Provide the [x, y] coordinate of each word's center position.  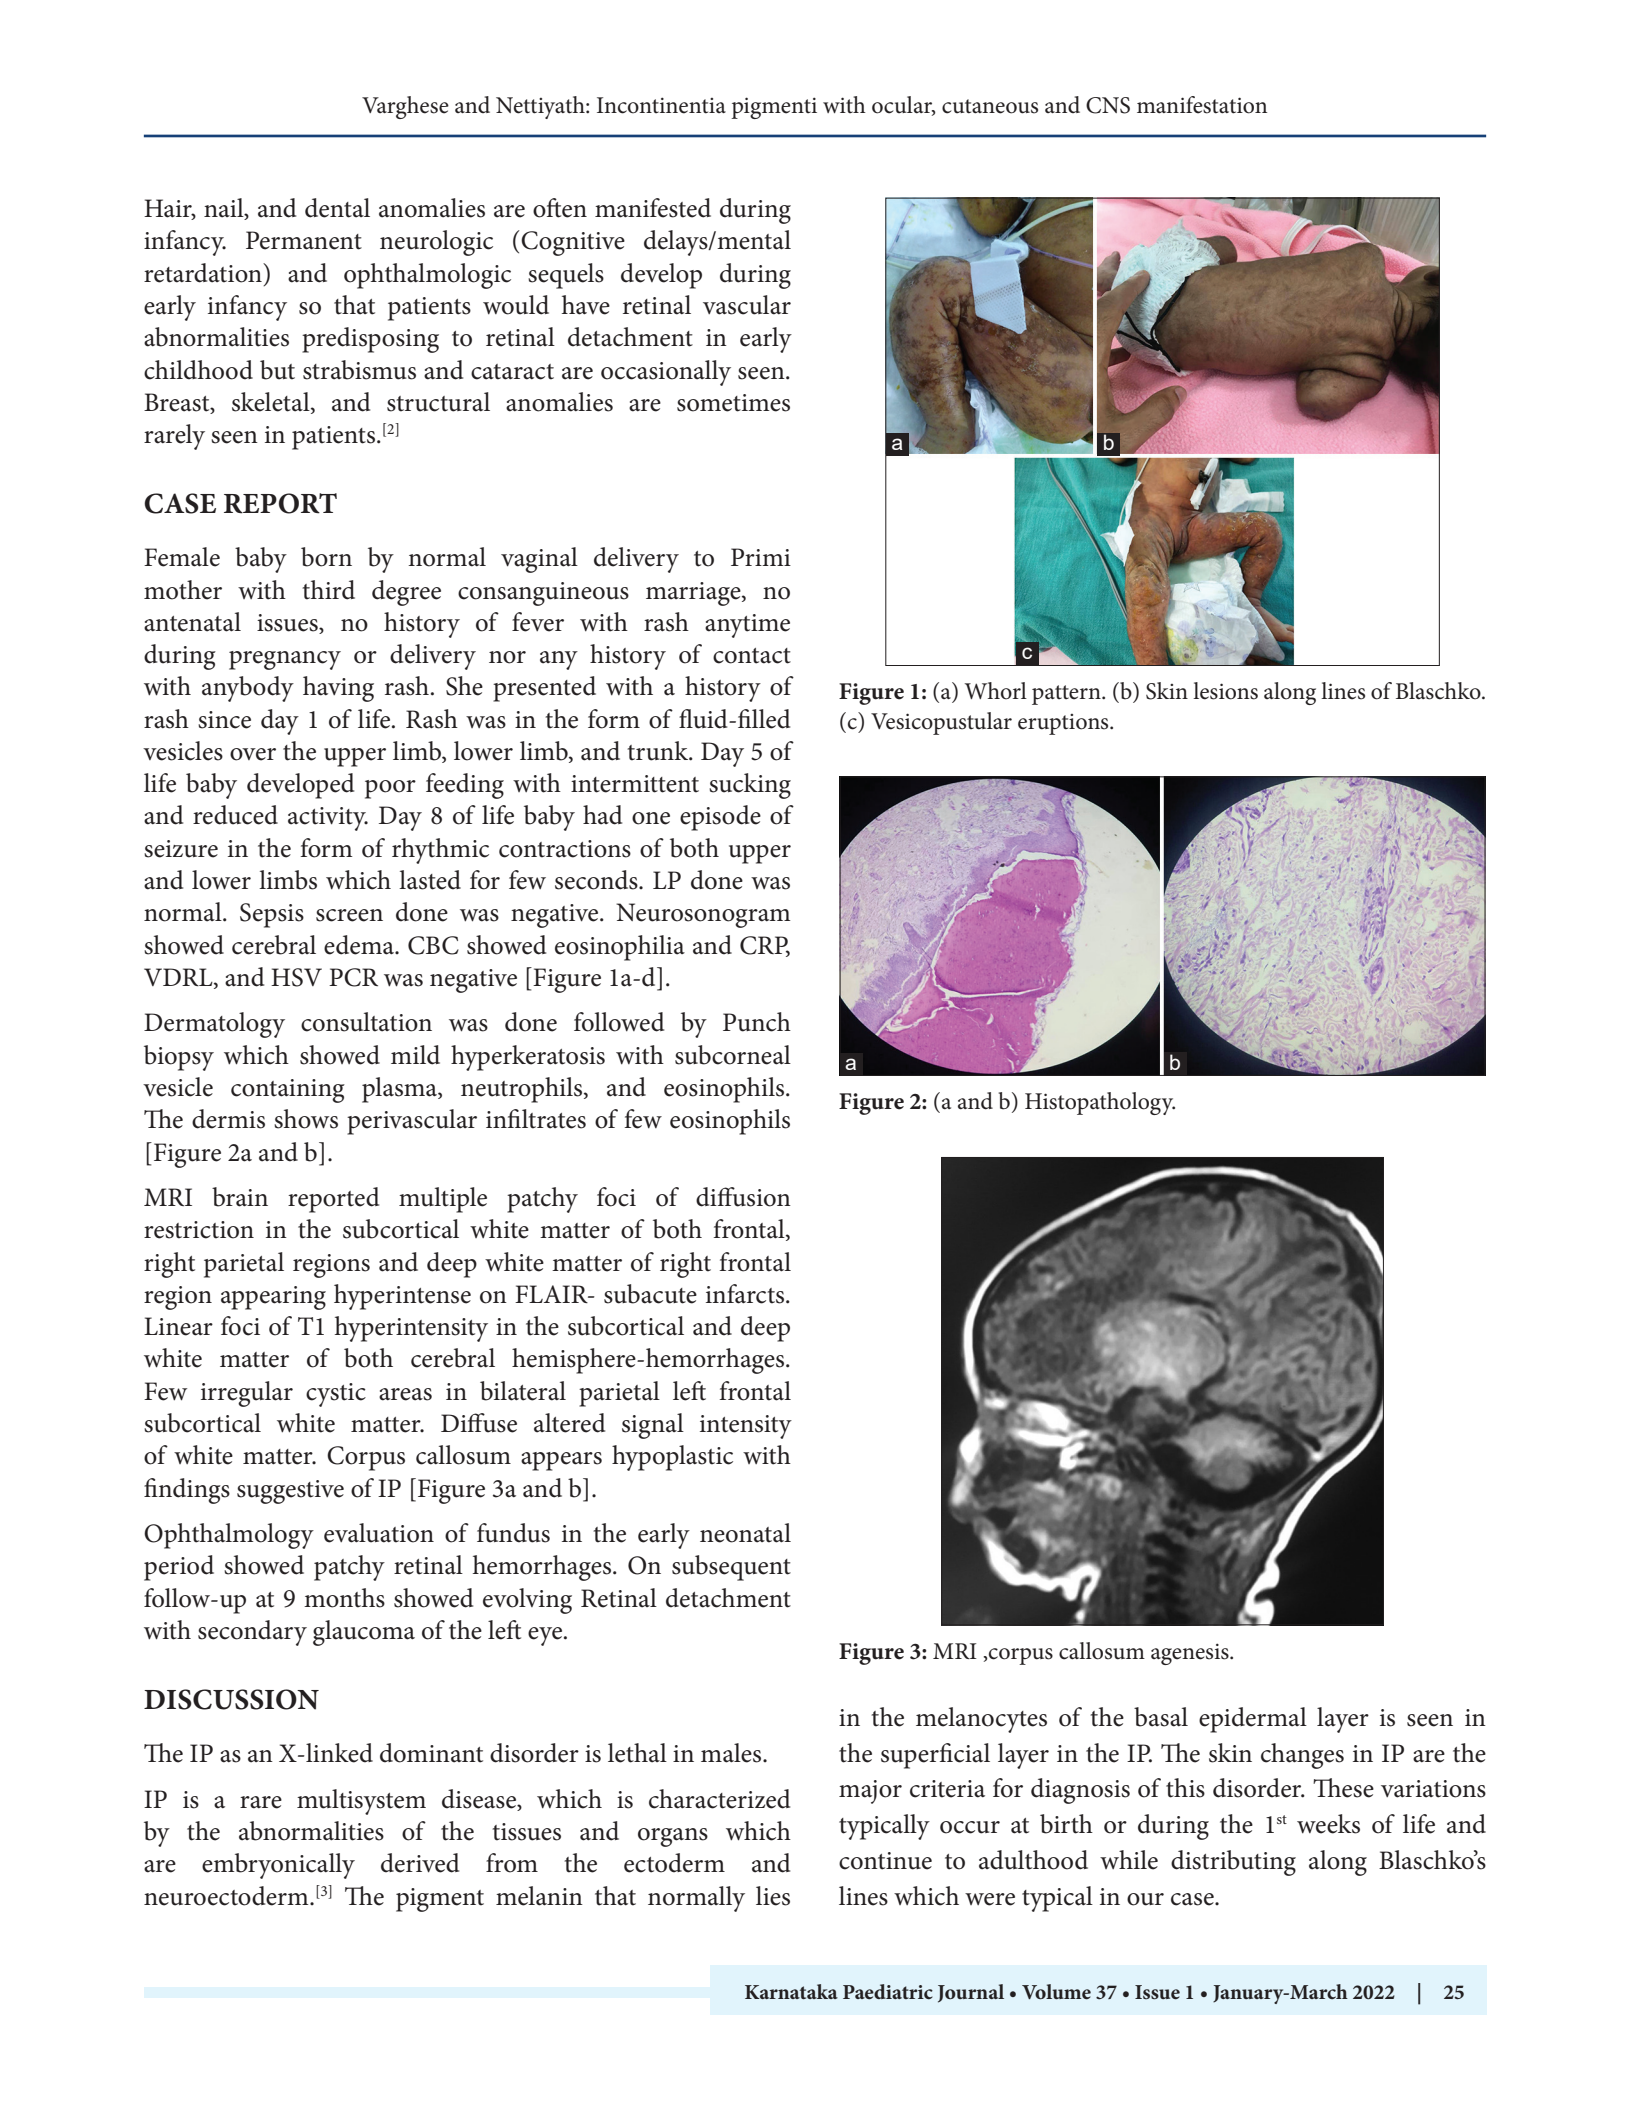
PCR [353, 977]
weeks [1328, 1824]
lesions [1225, 691]
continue [885, 1861]
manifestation [1202, 105]
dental [337, 208]
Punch [757, 1022]
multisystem [361, 1802]
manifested [653, 208]
